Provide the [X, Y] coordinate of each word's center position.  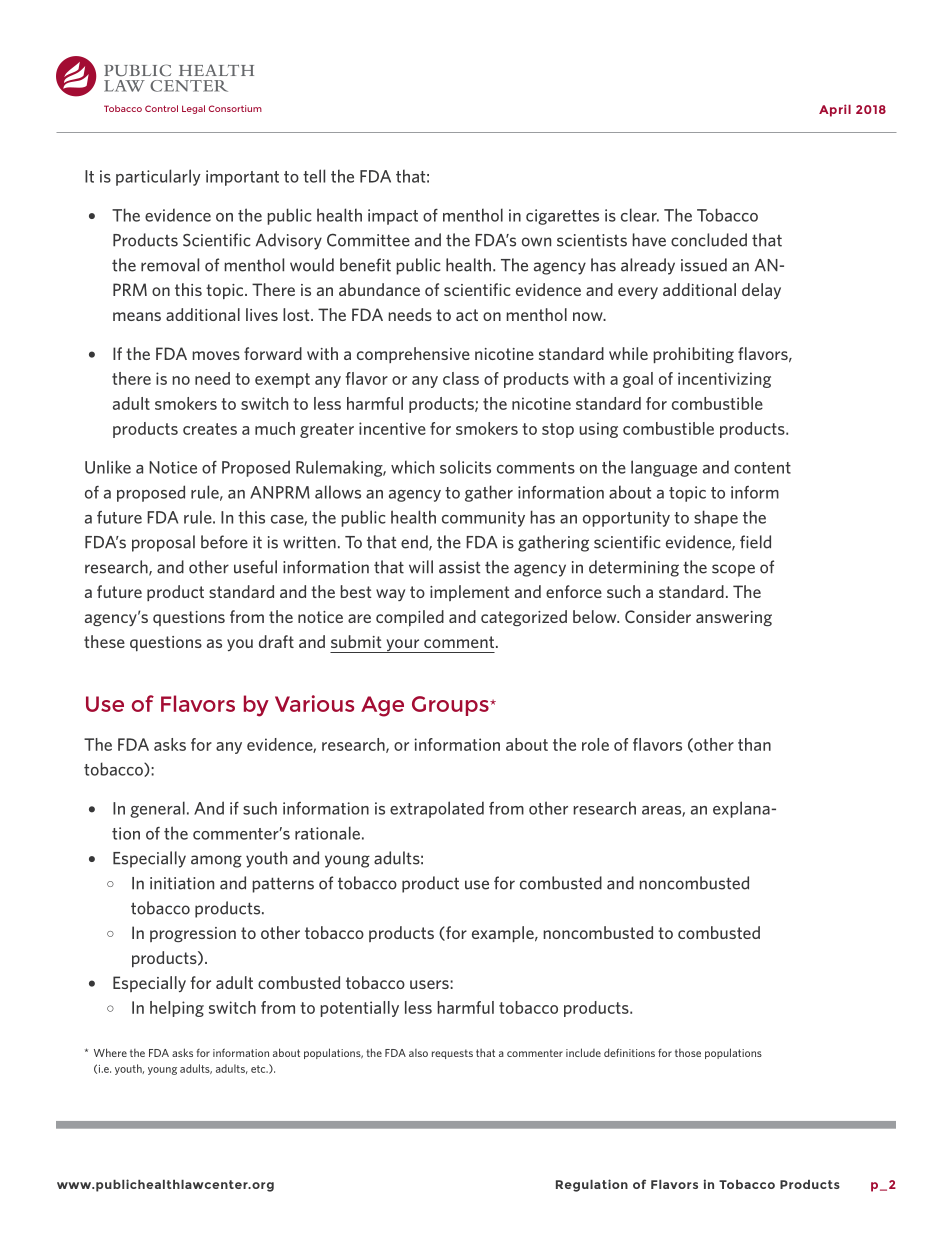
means [137, 316]
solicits [465, 467]
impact [393, 217]
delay [761, 291]
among [216, 861]
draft [276, 641]
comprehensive [413, 355]
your [403, 646]
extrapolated [437, 809]
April [835, 110]
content [762, 468]
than [754, 744]
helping [177, 1009]
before [224, 542]
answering [734, 618]
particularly [158, 177]
